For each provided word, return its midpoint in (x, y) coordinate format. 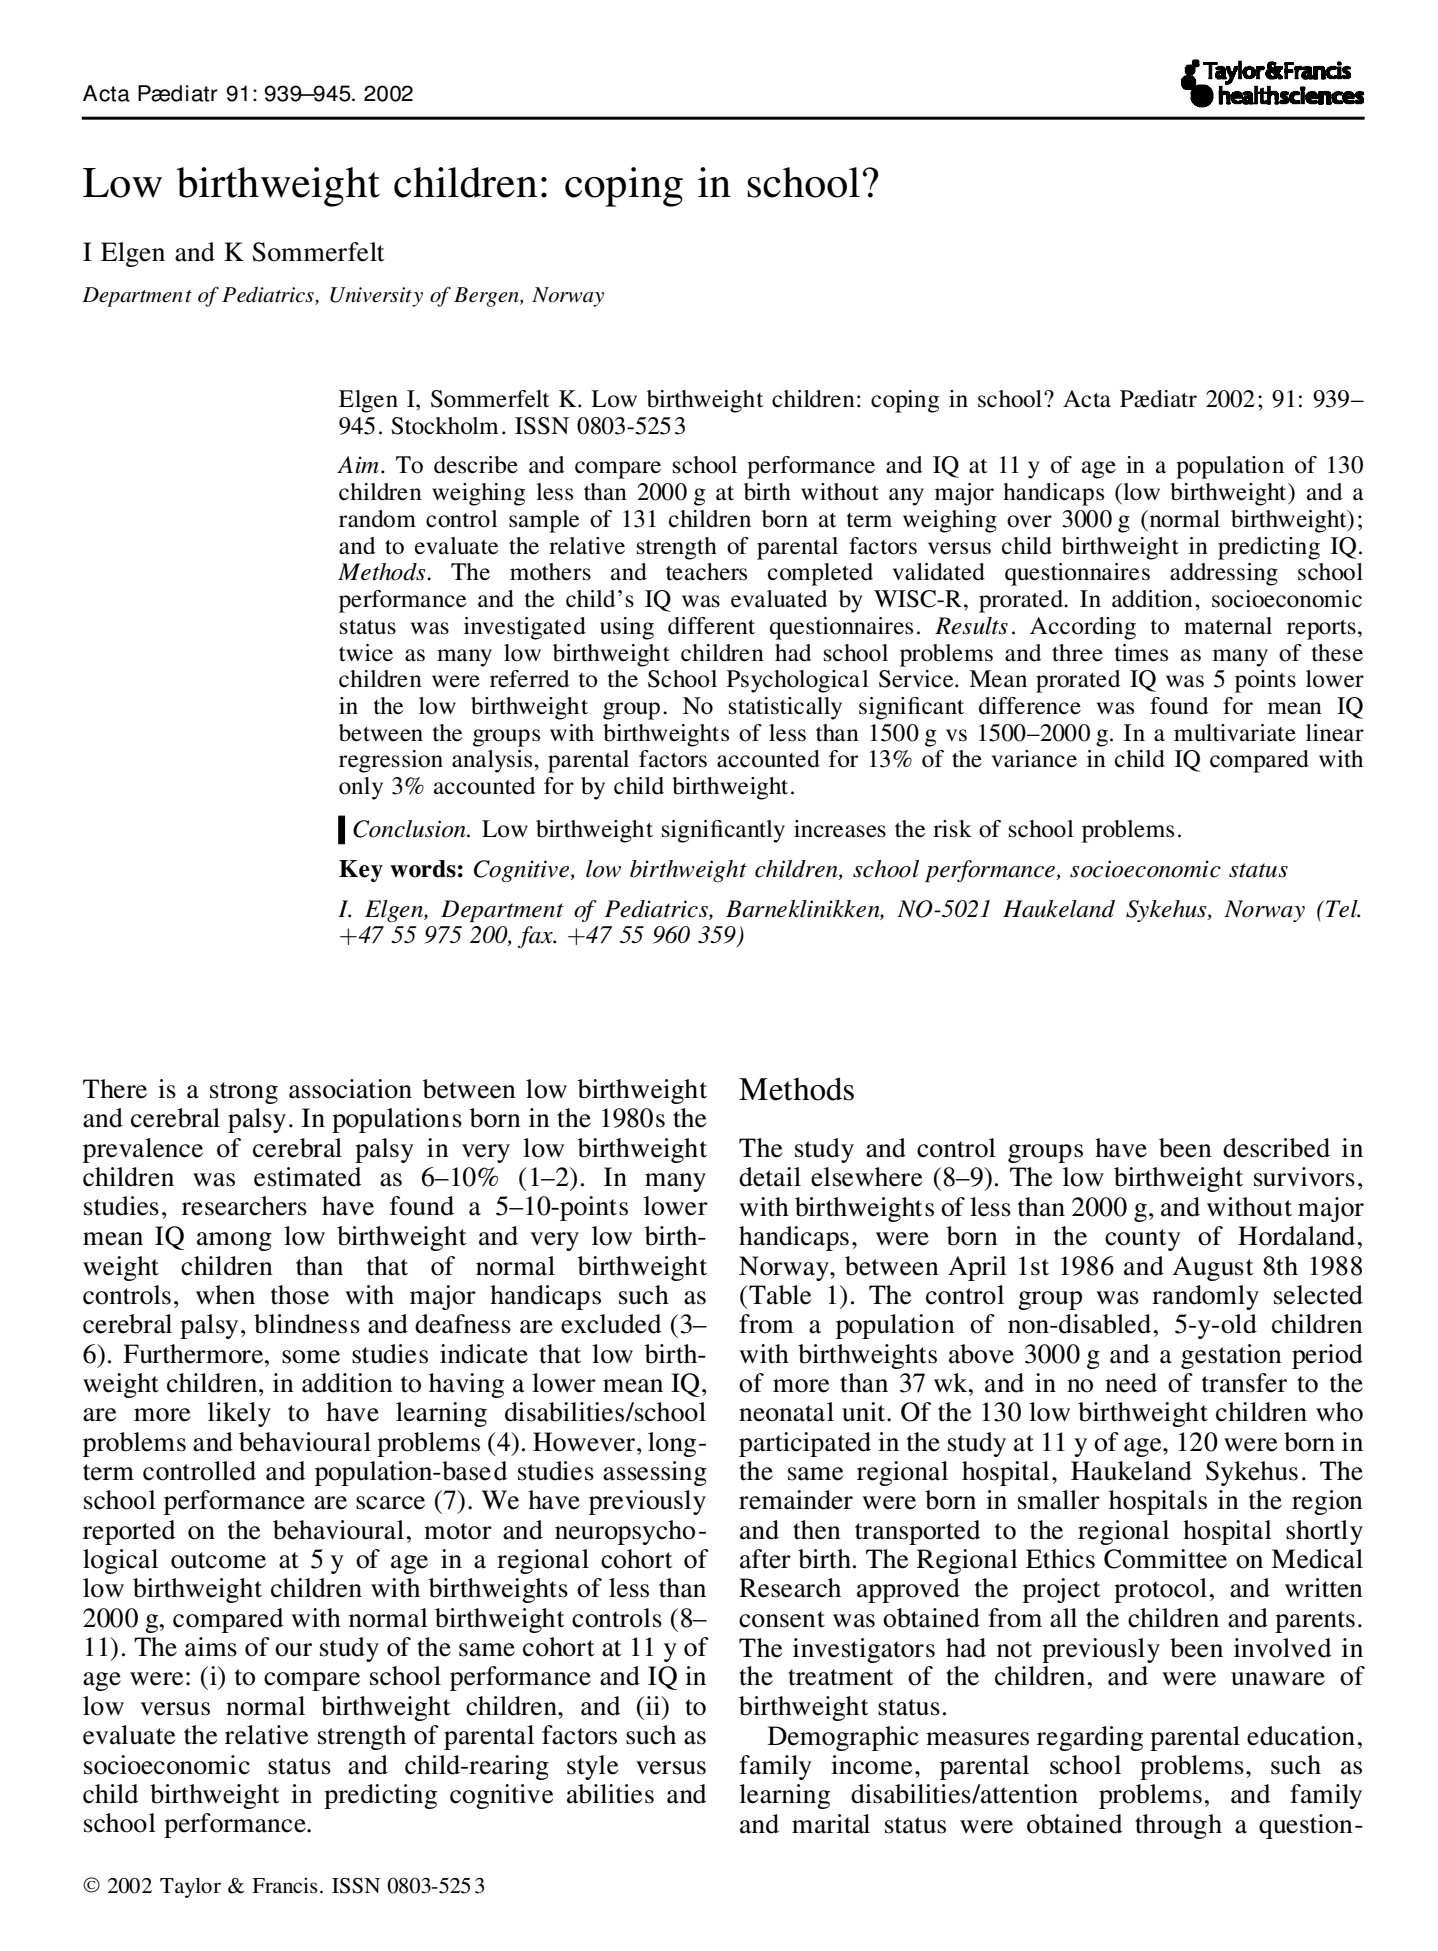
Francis (285, 1885)
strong (244, 1093)
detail (770, 1177)
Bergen (487, 297)
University (376, 297)
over (1029, 521)
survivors (1304, 1177)
